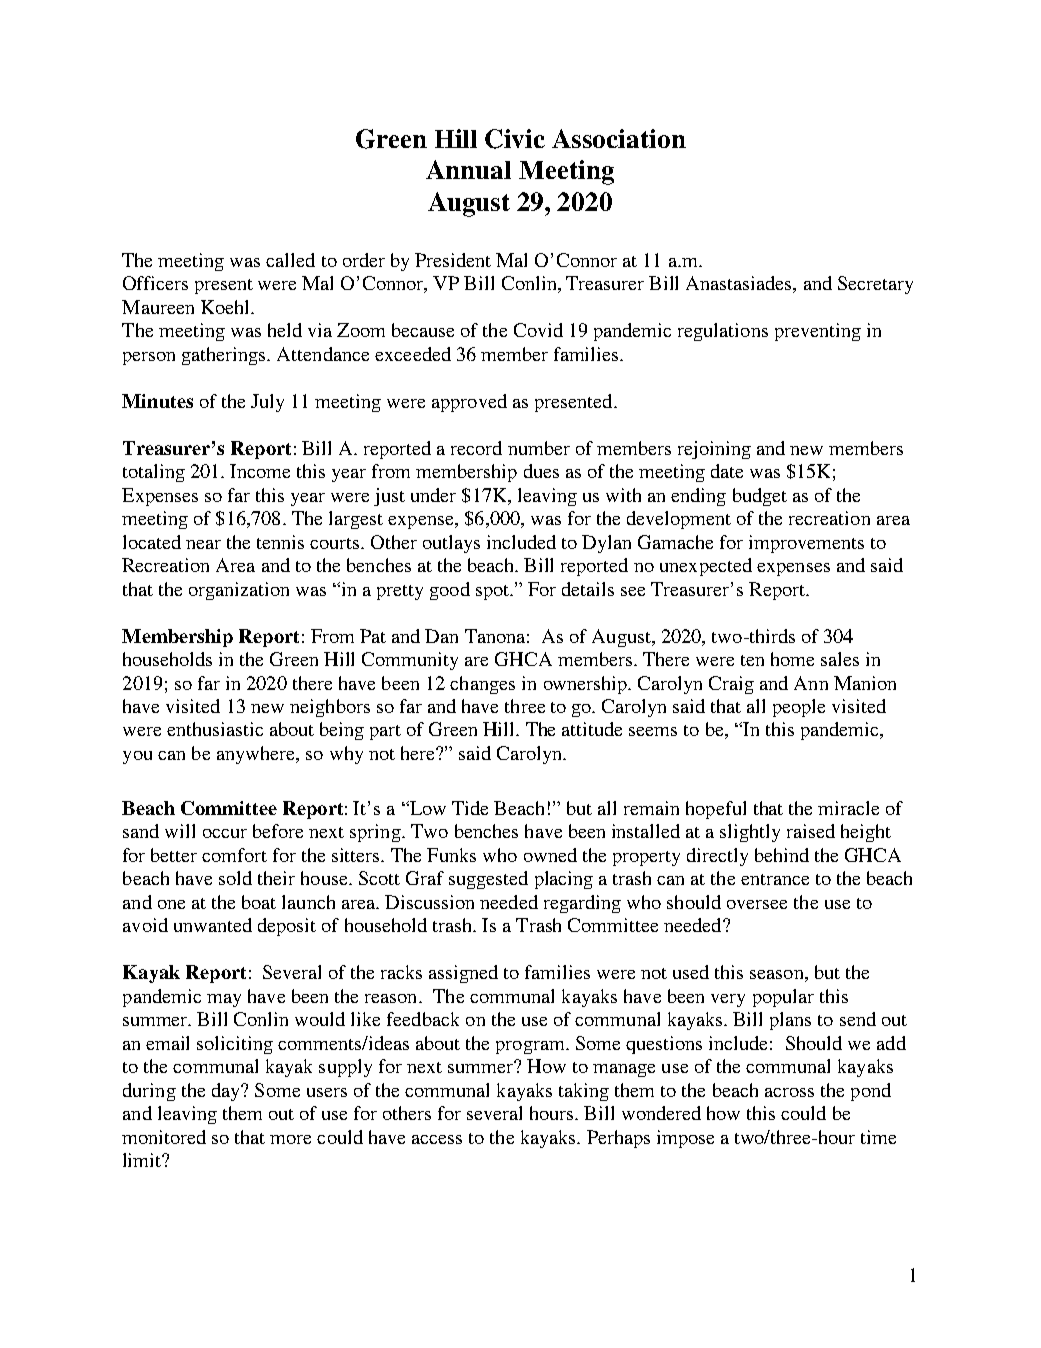  Describe the element at coordinates (227, 1092) in the document. I see `day` at that location.
